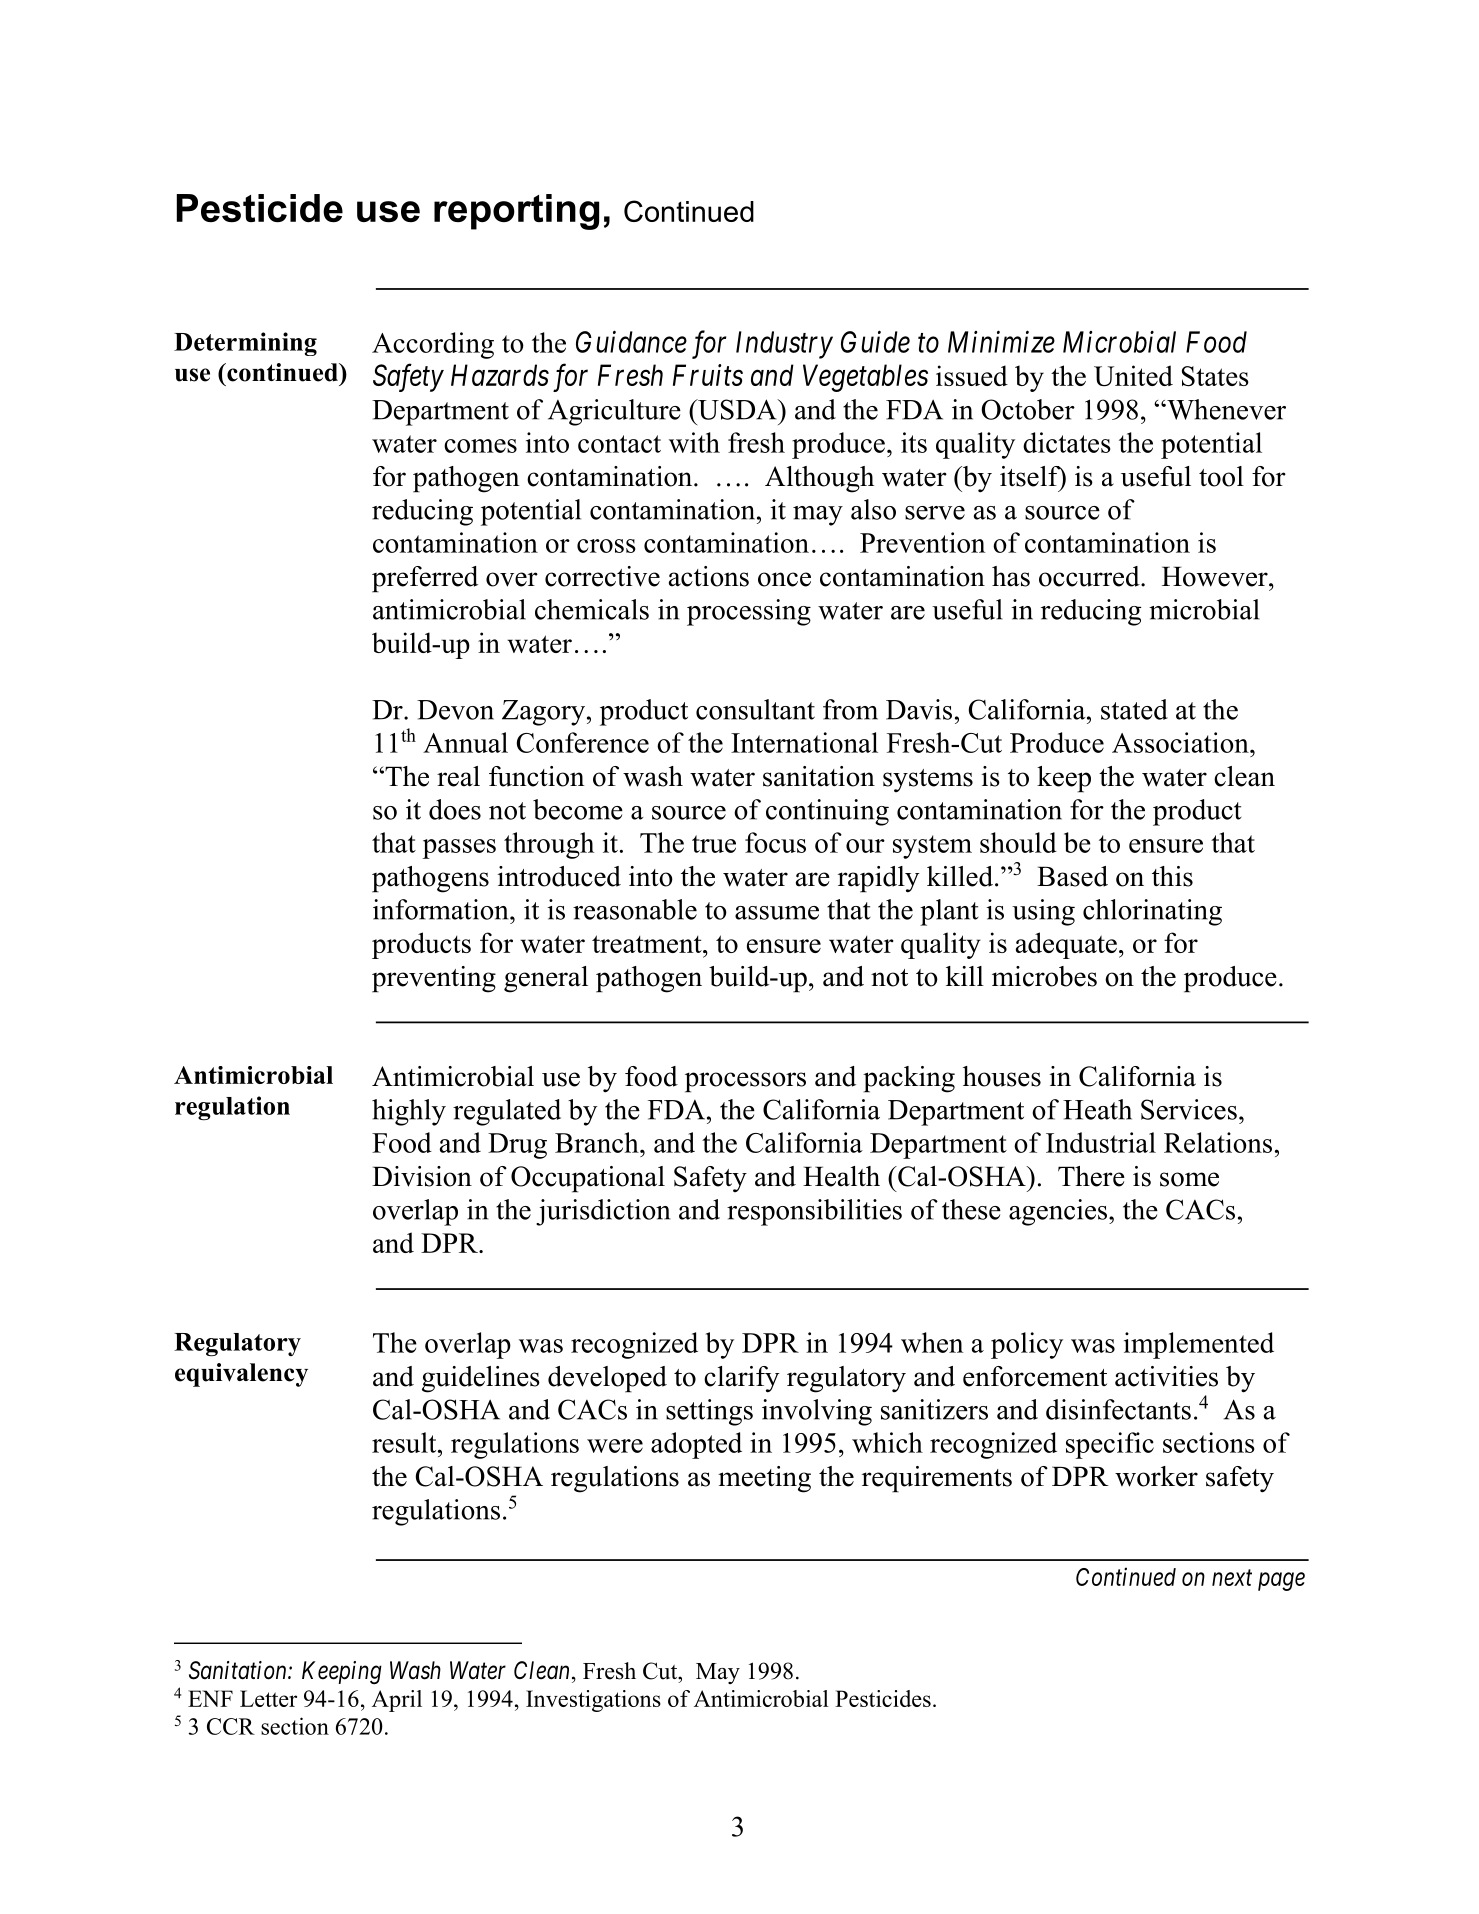  I want to click on preferred, so click(425, 579).
